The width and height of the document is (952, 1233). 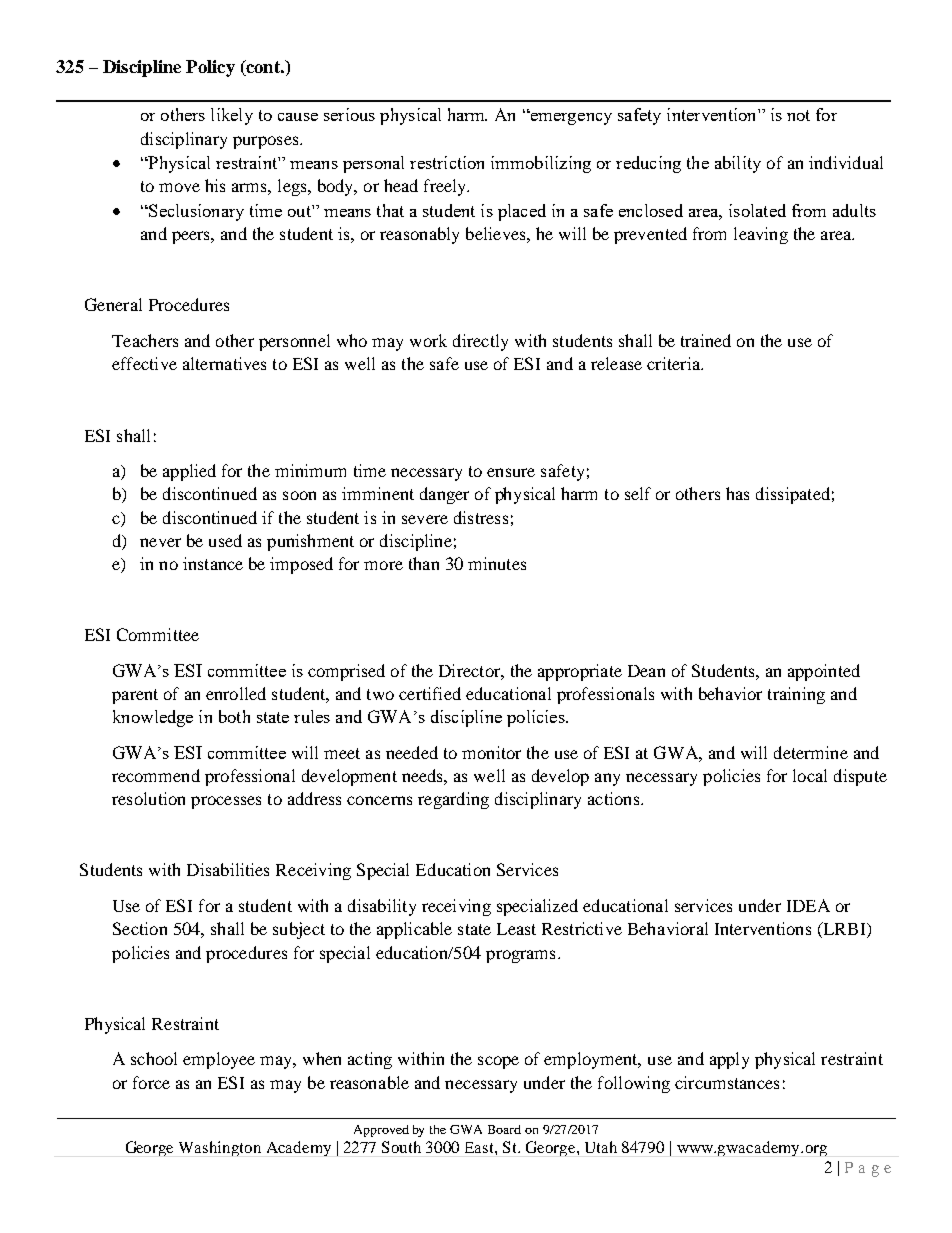 What do you see at coordinates (497, 563) in the document?
I see `minutes` at bounding box center [497, 563].
